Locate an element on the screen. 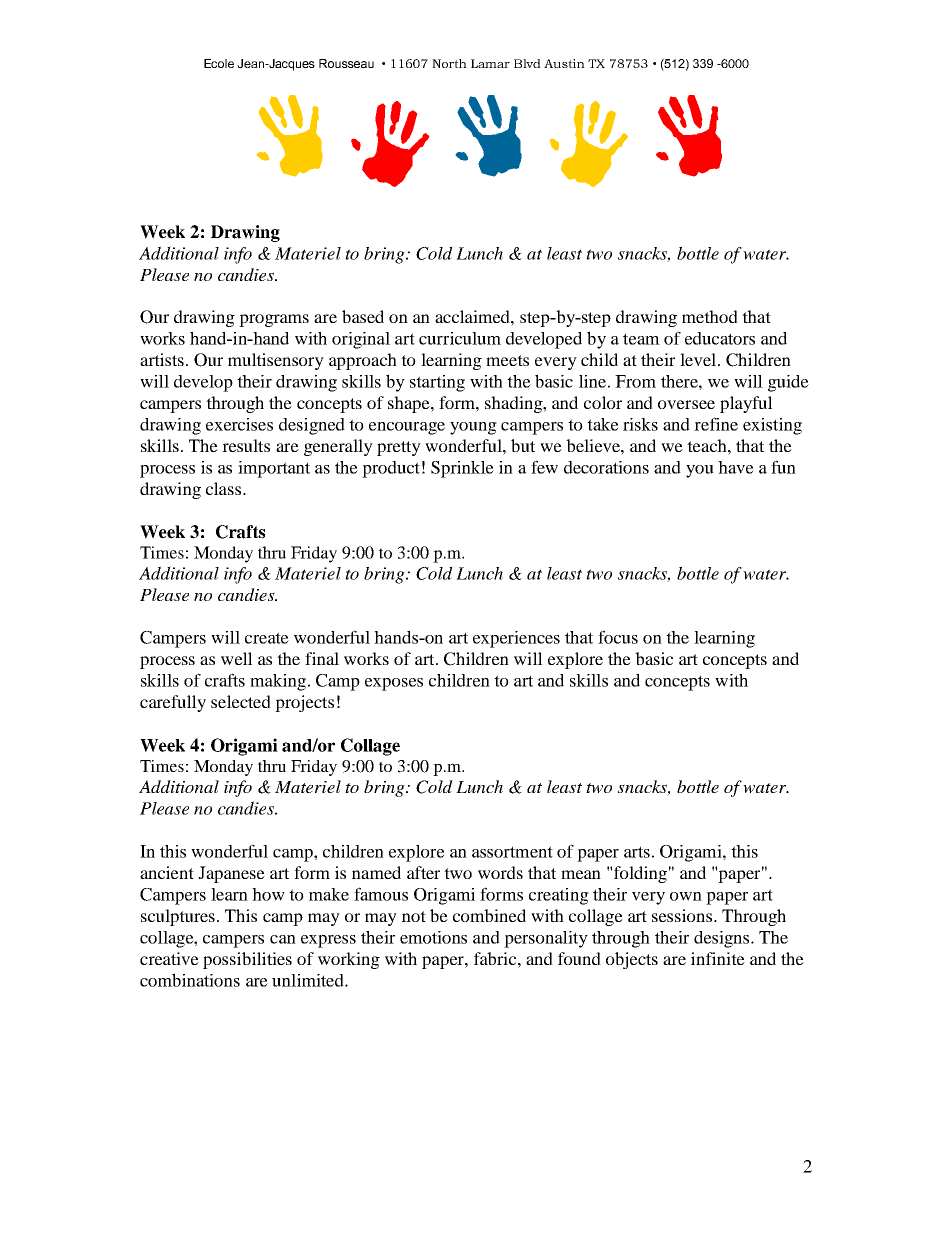 The height and width of the screenshot is (1233, 952). experiences is located at coordinates (516, 639).
